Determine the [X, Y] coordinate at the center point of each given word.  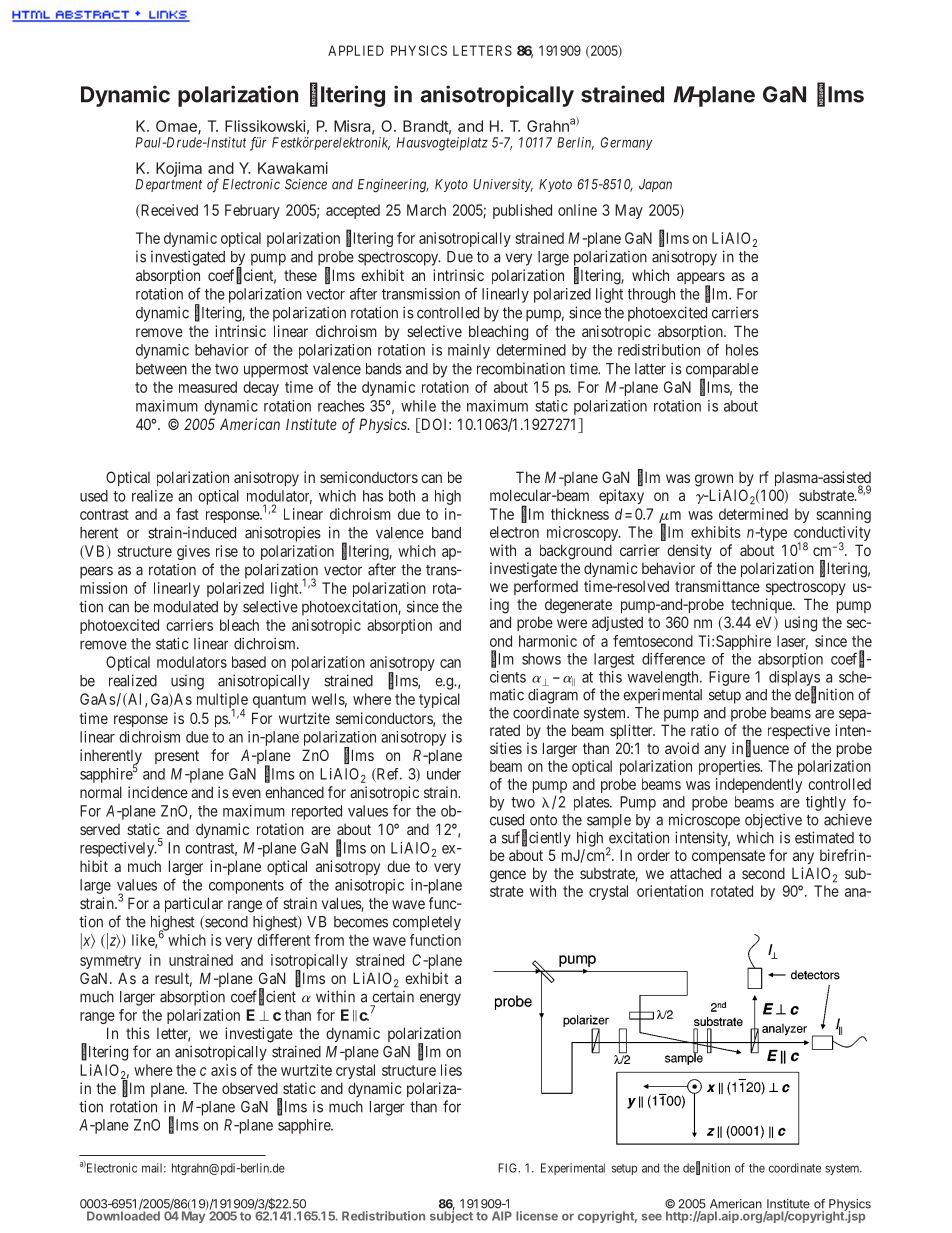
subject [451, 1216]
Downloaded [123, 1215]
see [652, 1217]
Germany [626, 143]
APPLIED [356, 50]
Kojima [179, 169]
